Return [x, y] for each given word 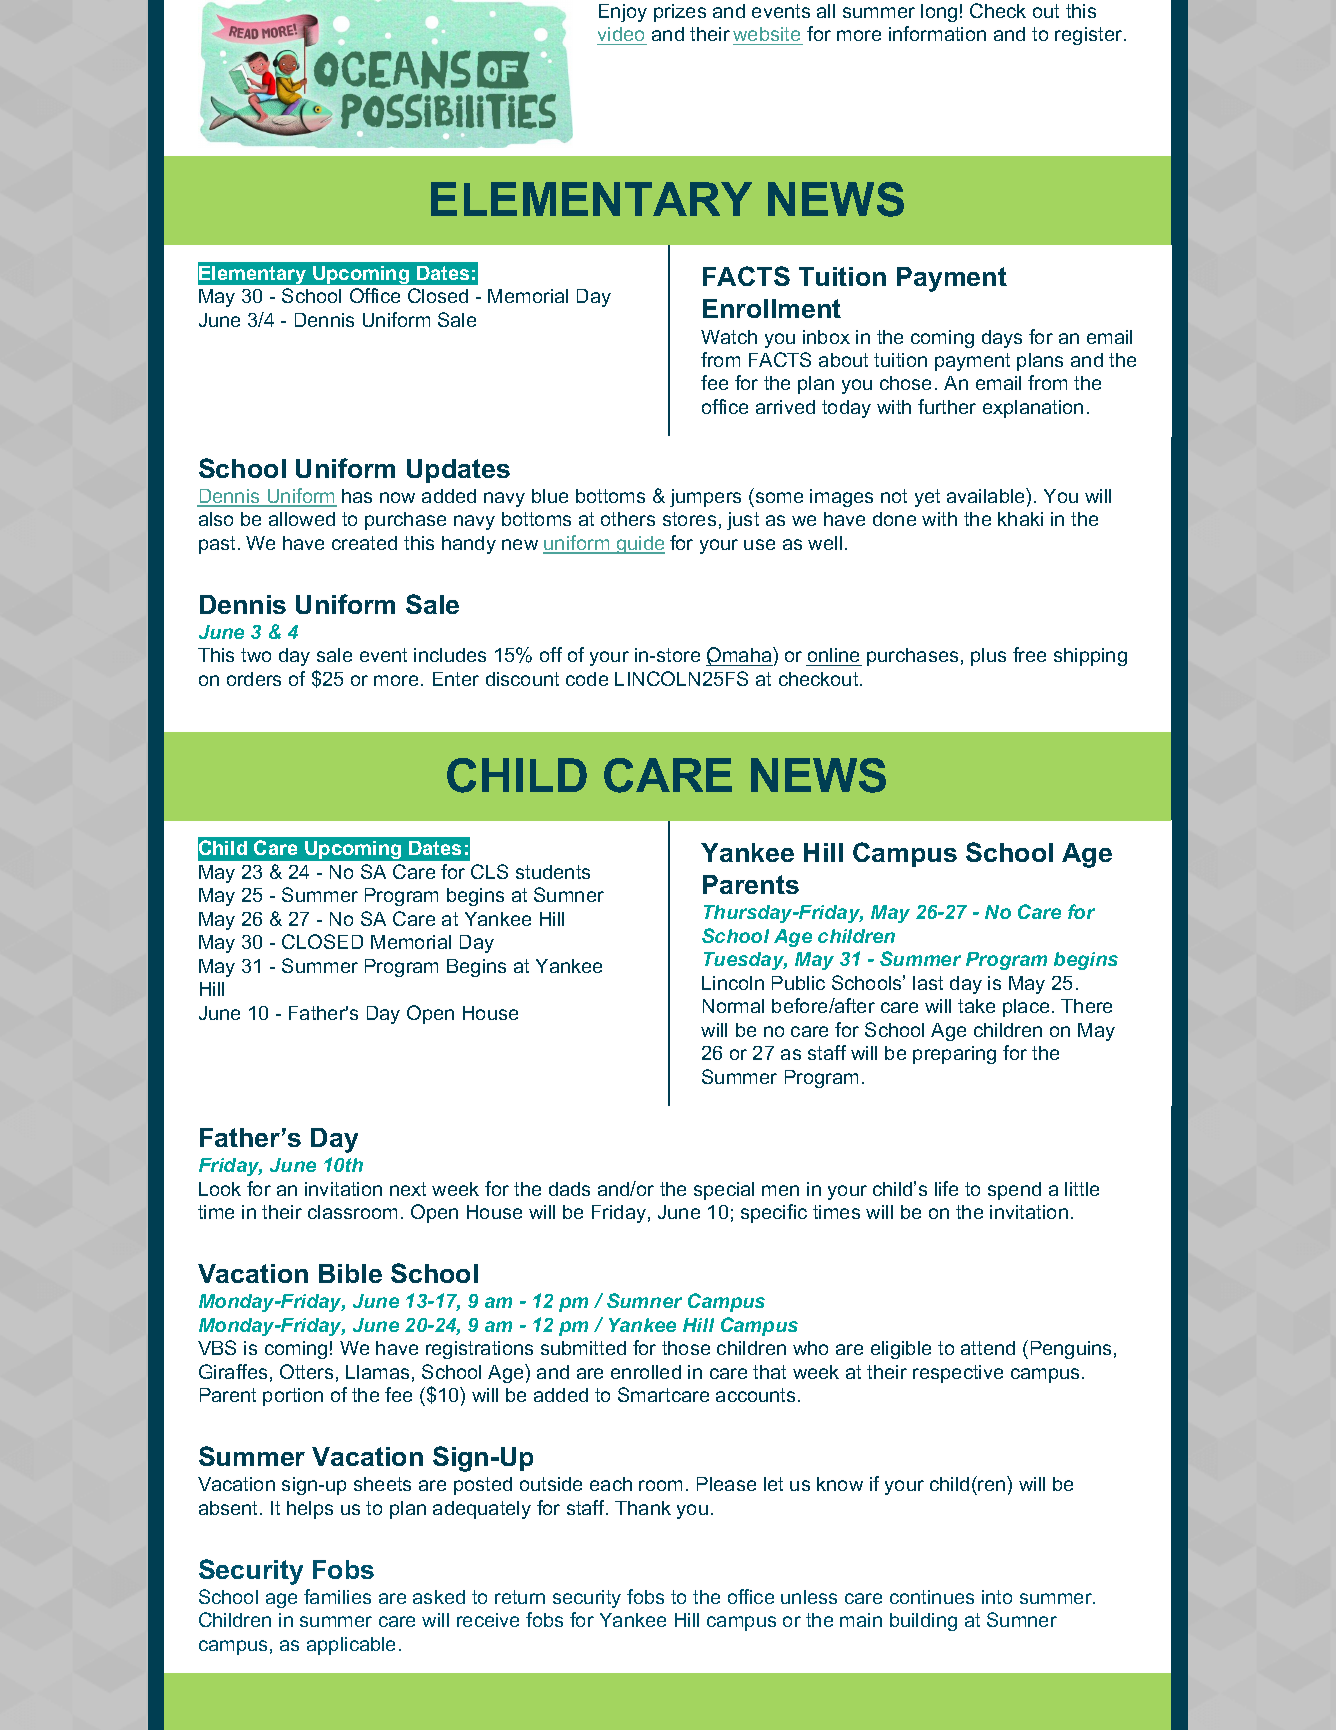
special [724, 1191]
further [947, 406]
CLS [489, 871]
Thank [643, 1508]
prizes [680, 13]
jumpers [705, 498]
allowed [302, 519]
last [928, 983]
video [622, 36]
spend [1014, 1191]
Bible [350, 1273]
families [337, 1596]
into [997, 1597]
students [553, 872]
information [937, 33]
